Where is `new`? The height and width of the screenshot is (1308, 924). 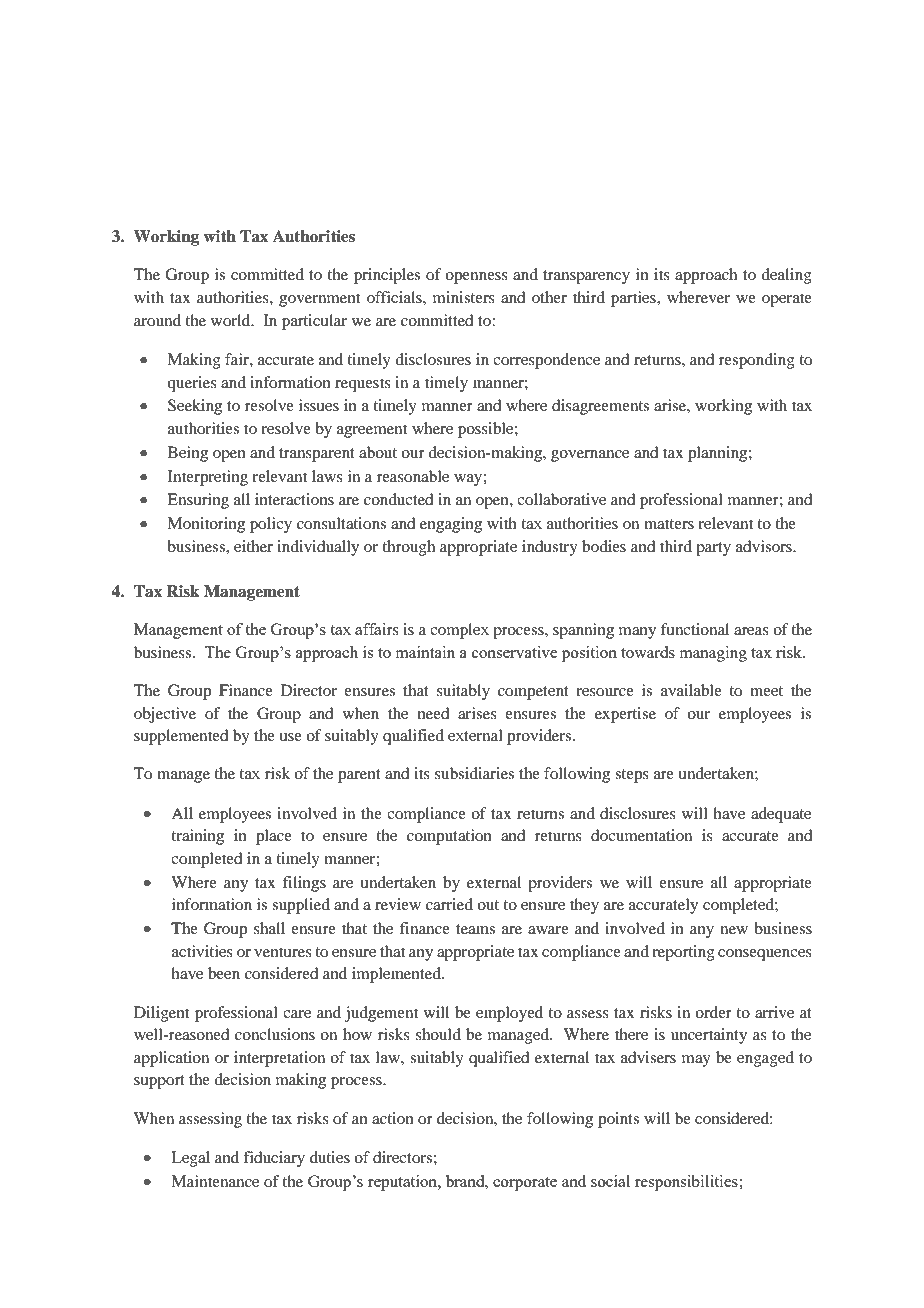 new is located at coordinates (734, 930).
